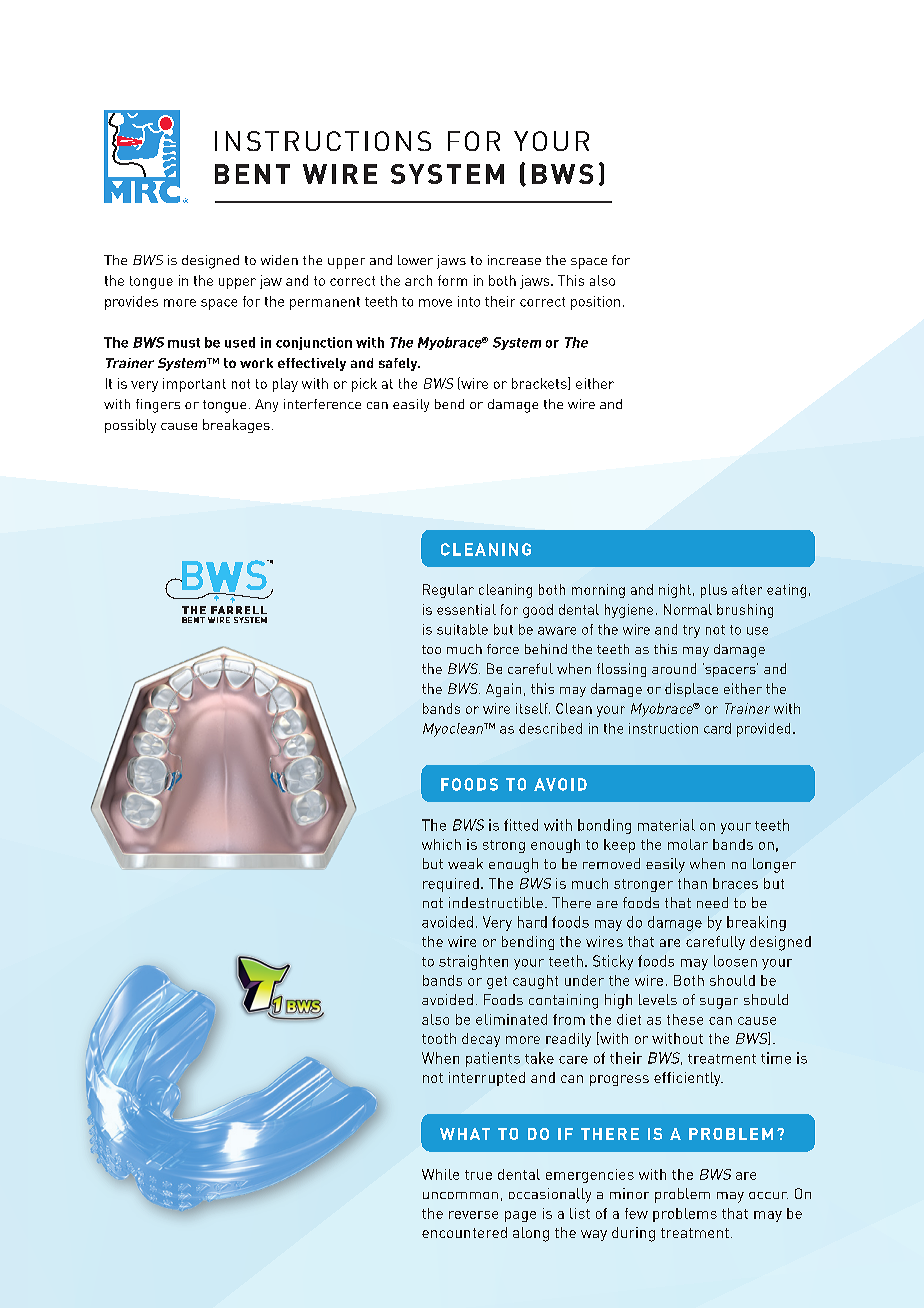 This screenshot has width=924, height=1308. Describe the element at coordinates (735, 961) in the screenshot. I see `loosen` at that location.
